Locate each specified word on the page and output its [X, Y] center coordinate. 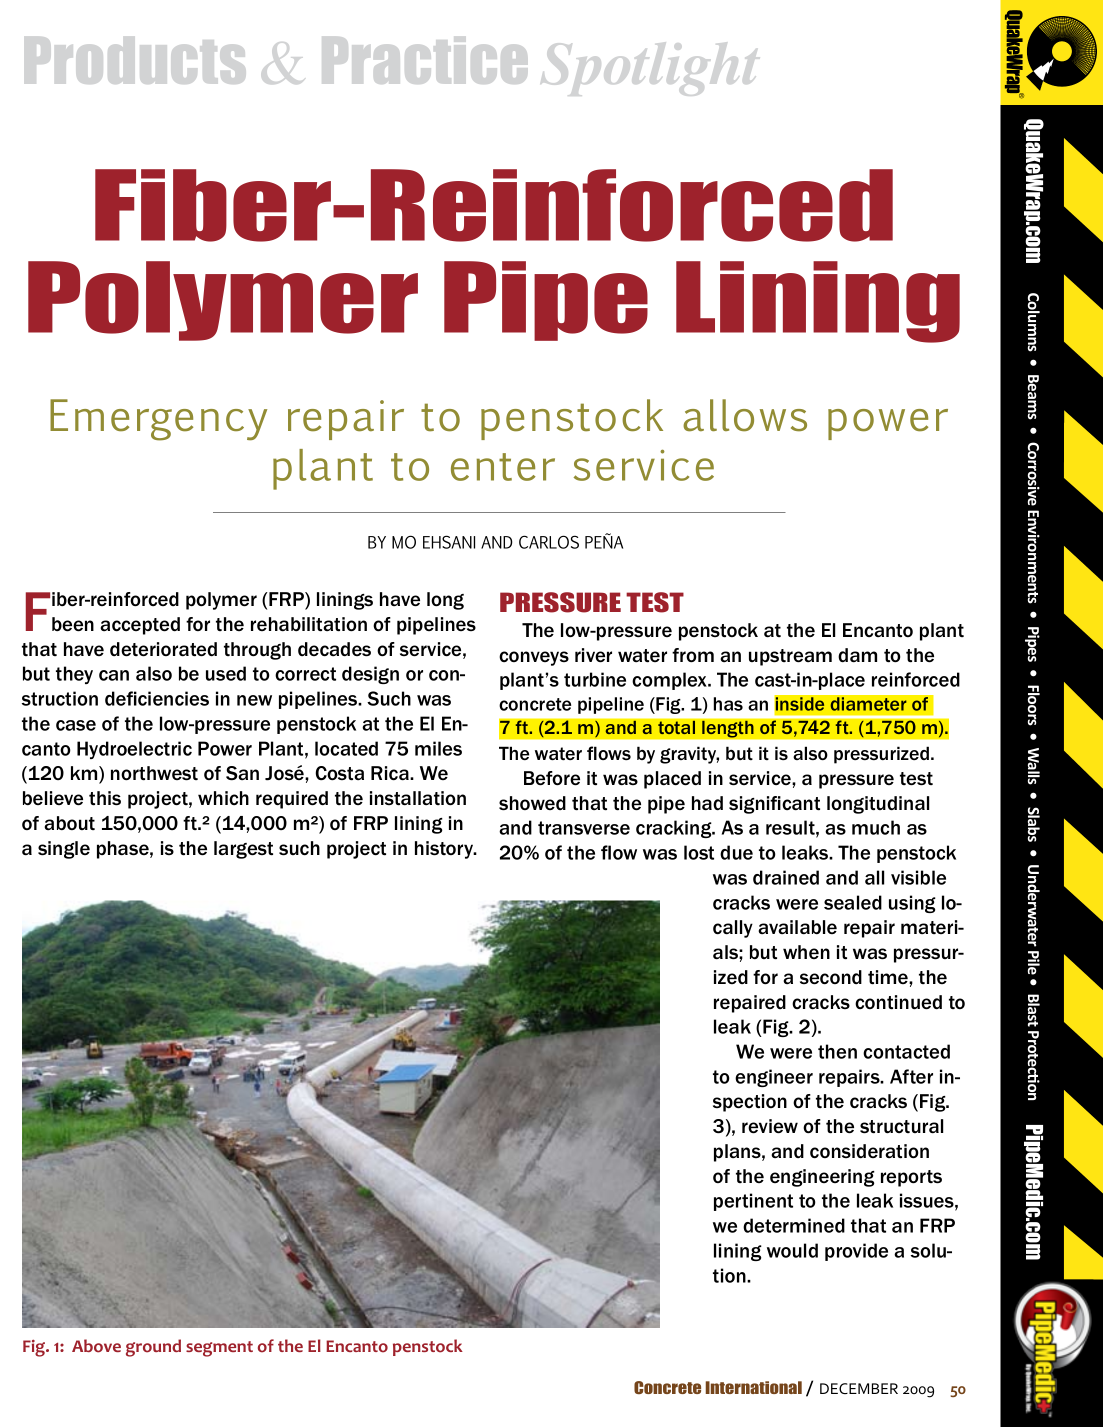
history [445, 850]
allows [745, 415]
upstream [790, 657]
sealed [853, 902]
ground [153, 1348]
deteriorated [163, 649]
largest [243, 850]
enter [503, 467]
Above [96, 1346]
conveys [534, 658]
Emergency [158, 420]
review [770, 1126]
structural [901, 1126]
